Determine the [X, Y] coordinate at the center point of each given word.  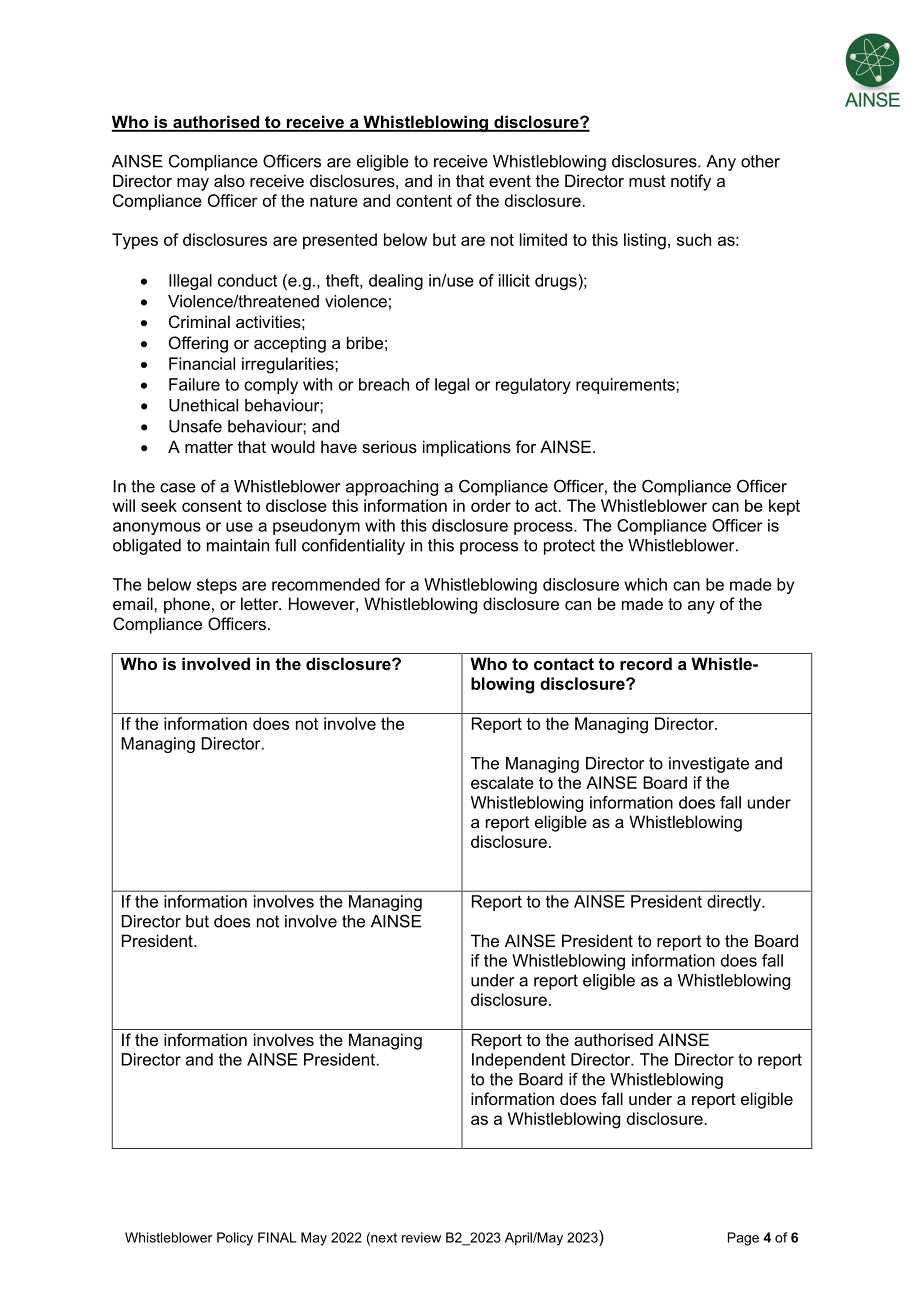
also [229, 180]
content [424, 201]
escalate [502, 782]
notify [691, 182]
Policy [235, 1239]
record [646, 663]
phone [187, 605]
